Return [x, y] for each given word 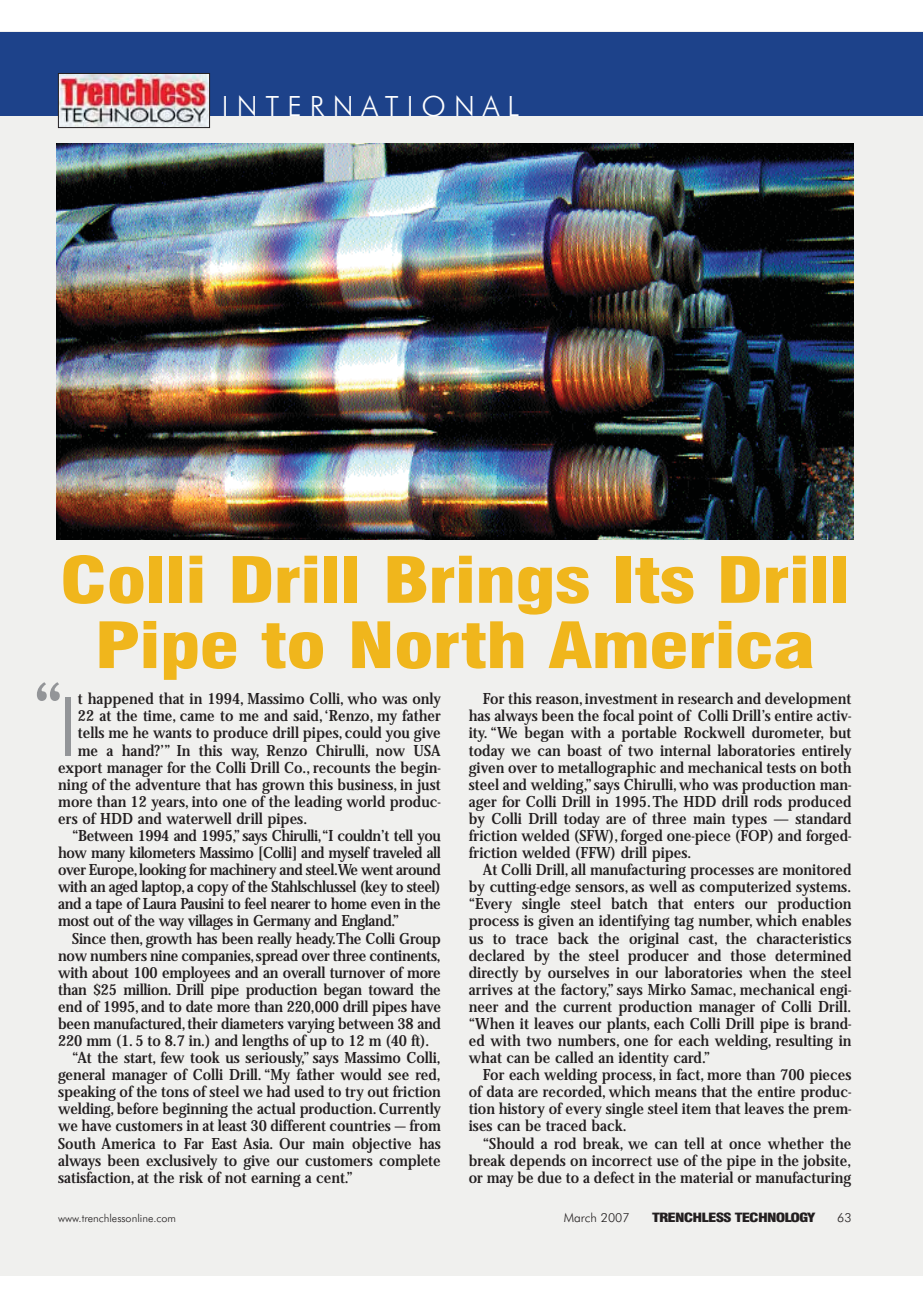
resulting [803, 1041]
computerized [745, 888]
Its [654, 580]
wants [172, 733]
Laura [160, 903]
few [172, 1057]
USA [427, 750]
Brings [488, 585]
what [485, 1057]
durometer [788, 733]
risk [191, 1177]
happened [121, 701]
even [386, 905]
